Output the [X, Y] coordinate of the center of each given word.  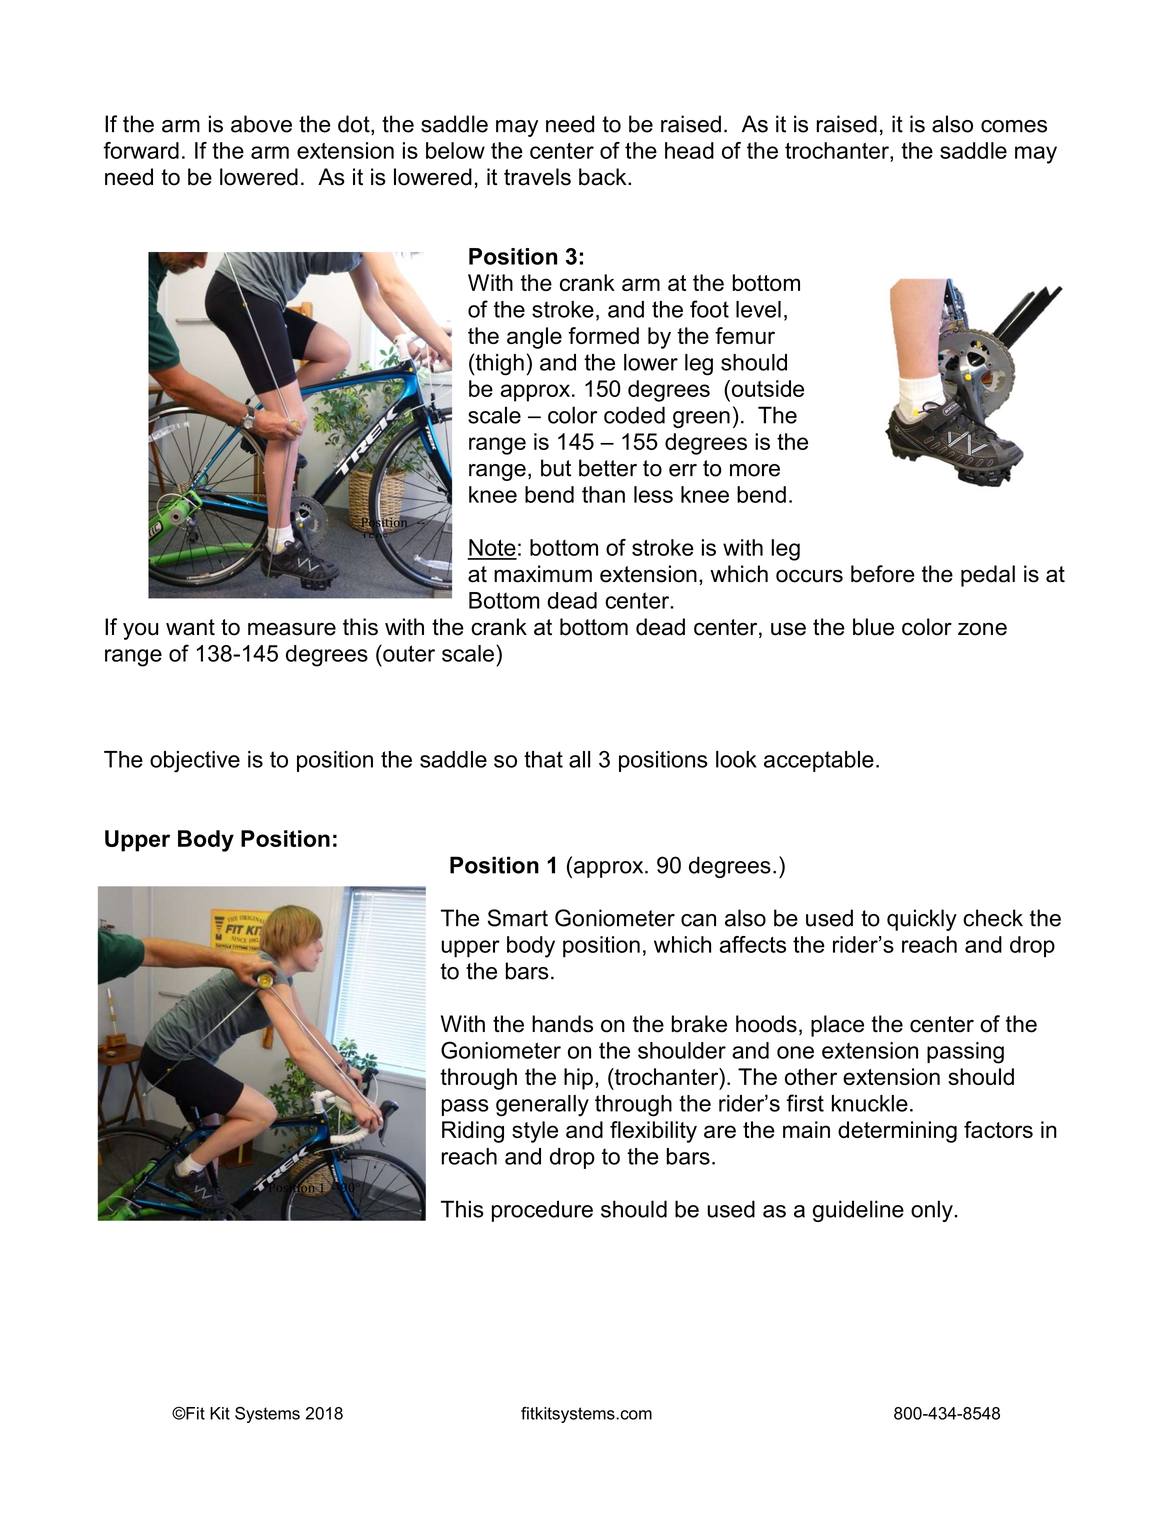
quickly [922, 920]
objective [195, 762]
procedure [542, 1211]
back [604, 177]
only [933, 1211]
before [883, 574]
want [190, 627]
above [261, 124]
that [543, 759]
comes [1014, 126]
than [603, 494]
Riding [473, 1132]
